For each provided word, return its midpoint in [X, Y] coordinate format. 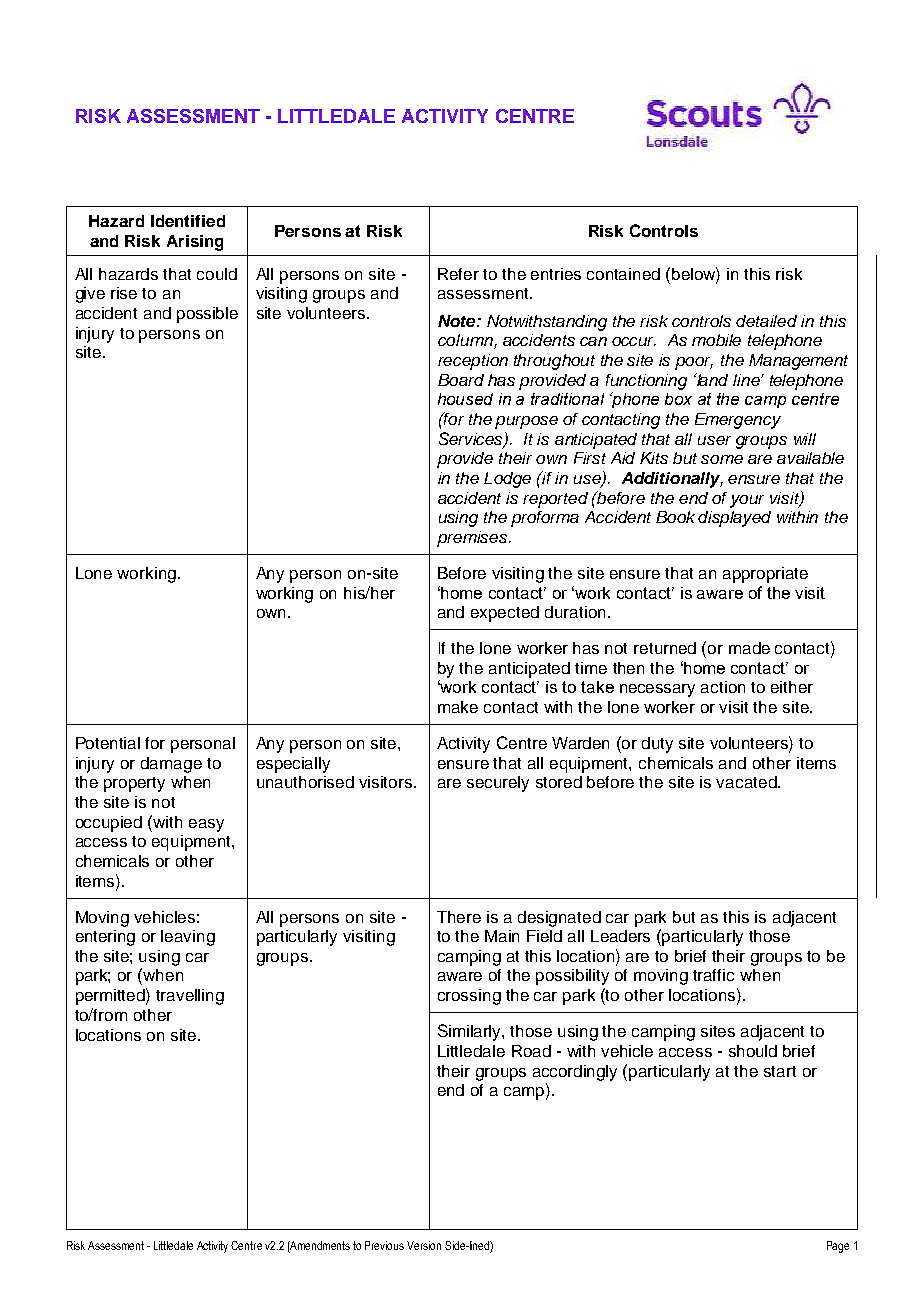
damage [171, 765]
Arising [195, 243]
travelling [190, 997]
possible [207, 315]
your [747, 501]
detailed [766, 321]
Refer [458, 274]
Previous [384, 1245]
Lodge [507, 480]
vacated [747, 782]
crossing [469, 997]
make [458, 707]
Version [424, 1245]
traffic [713, 975]
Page [838, 1247]
